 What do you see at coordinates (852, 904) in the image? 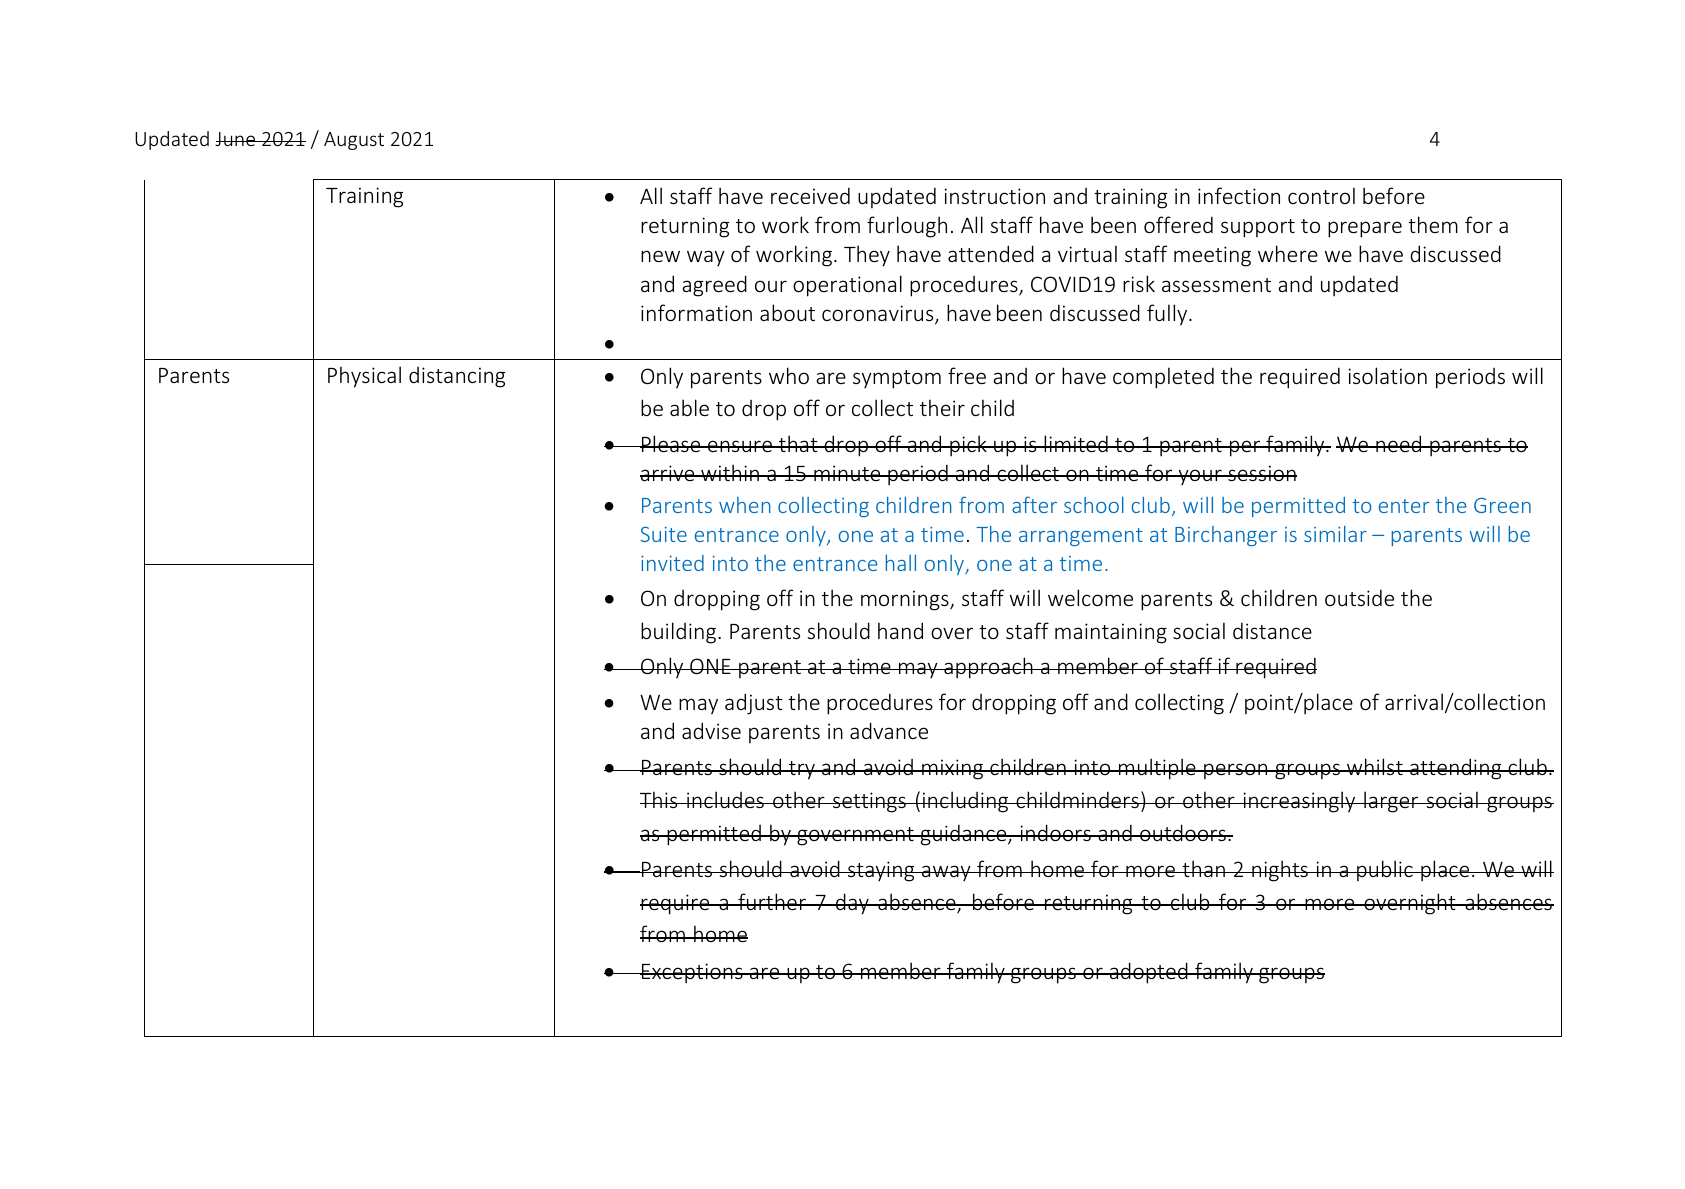
I see `day` at bounding box center [852, 904].
